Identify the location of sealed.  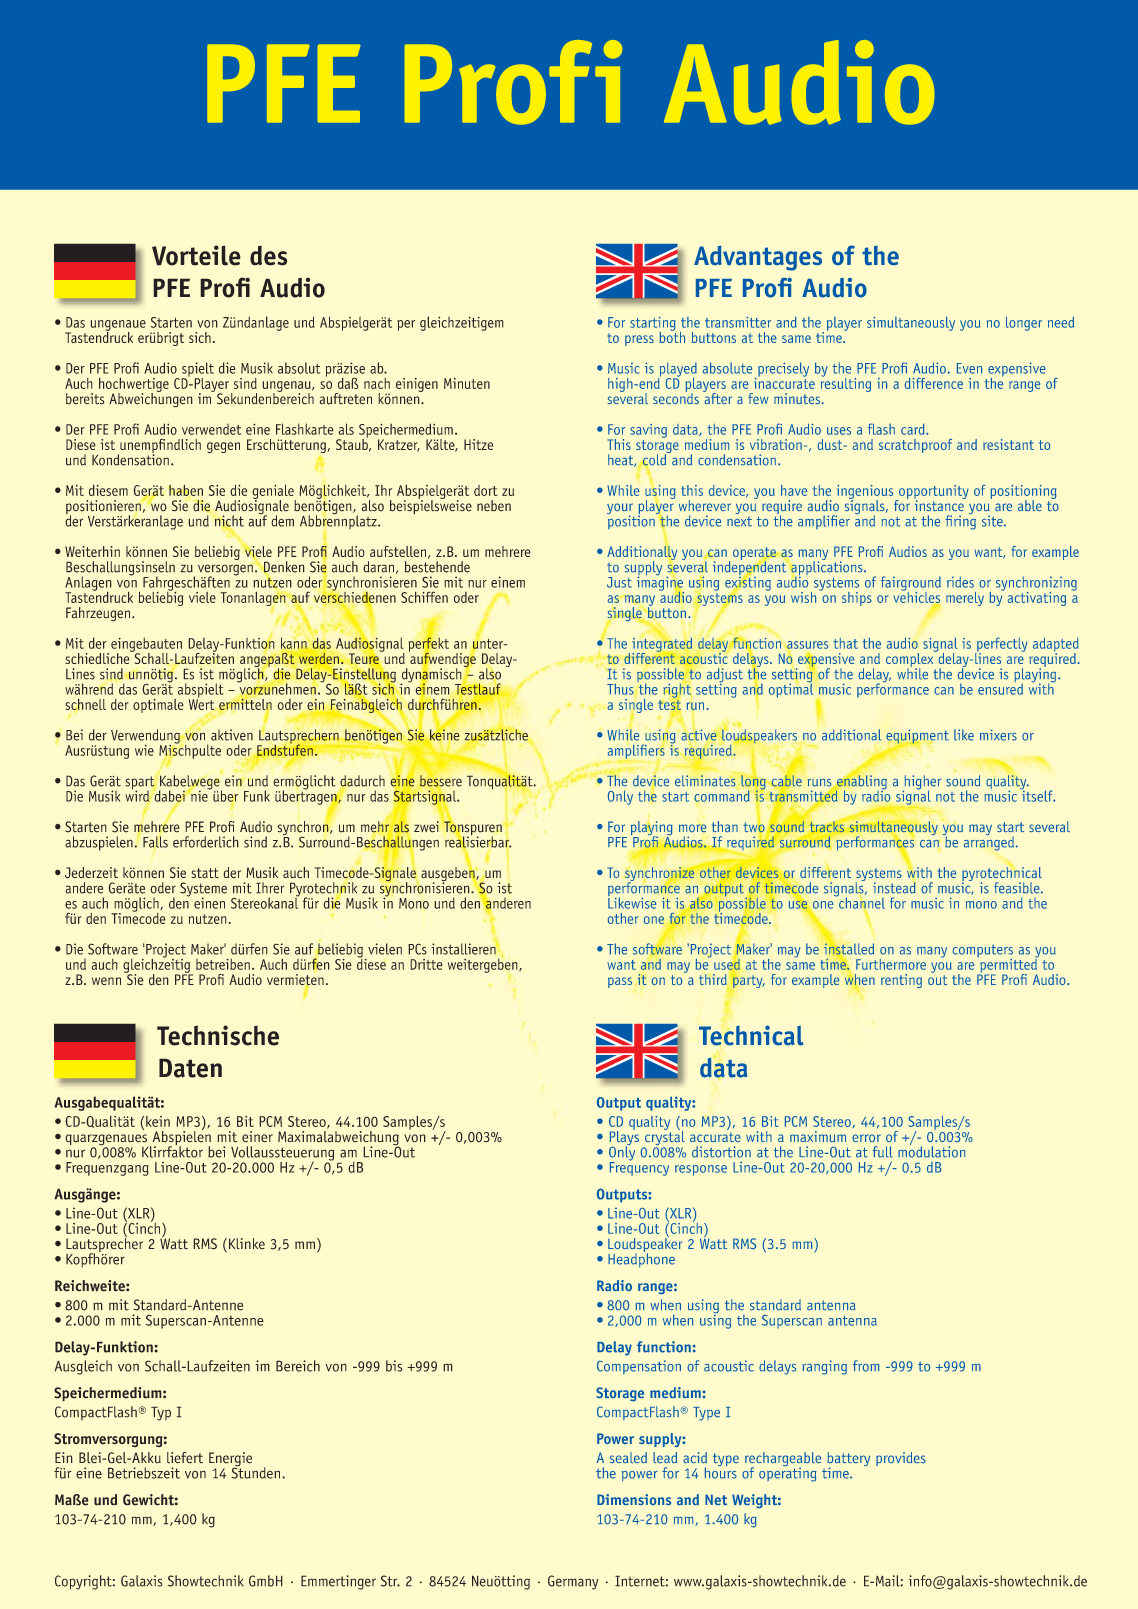
(628, 1457).
